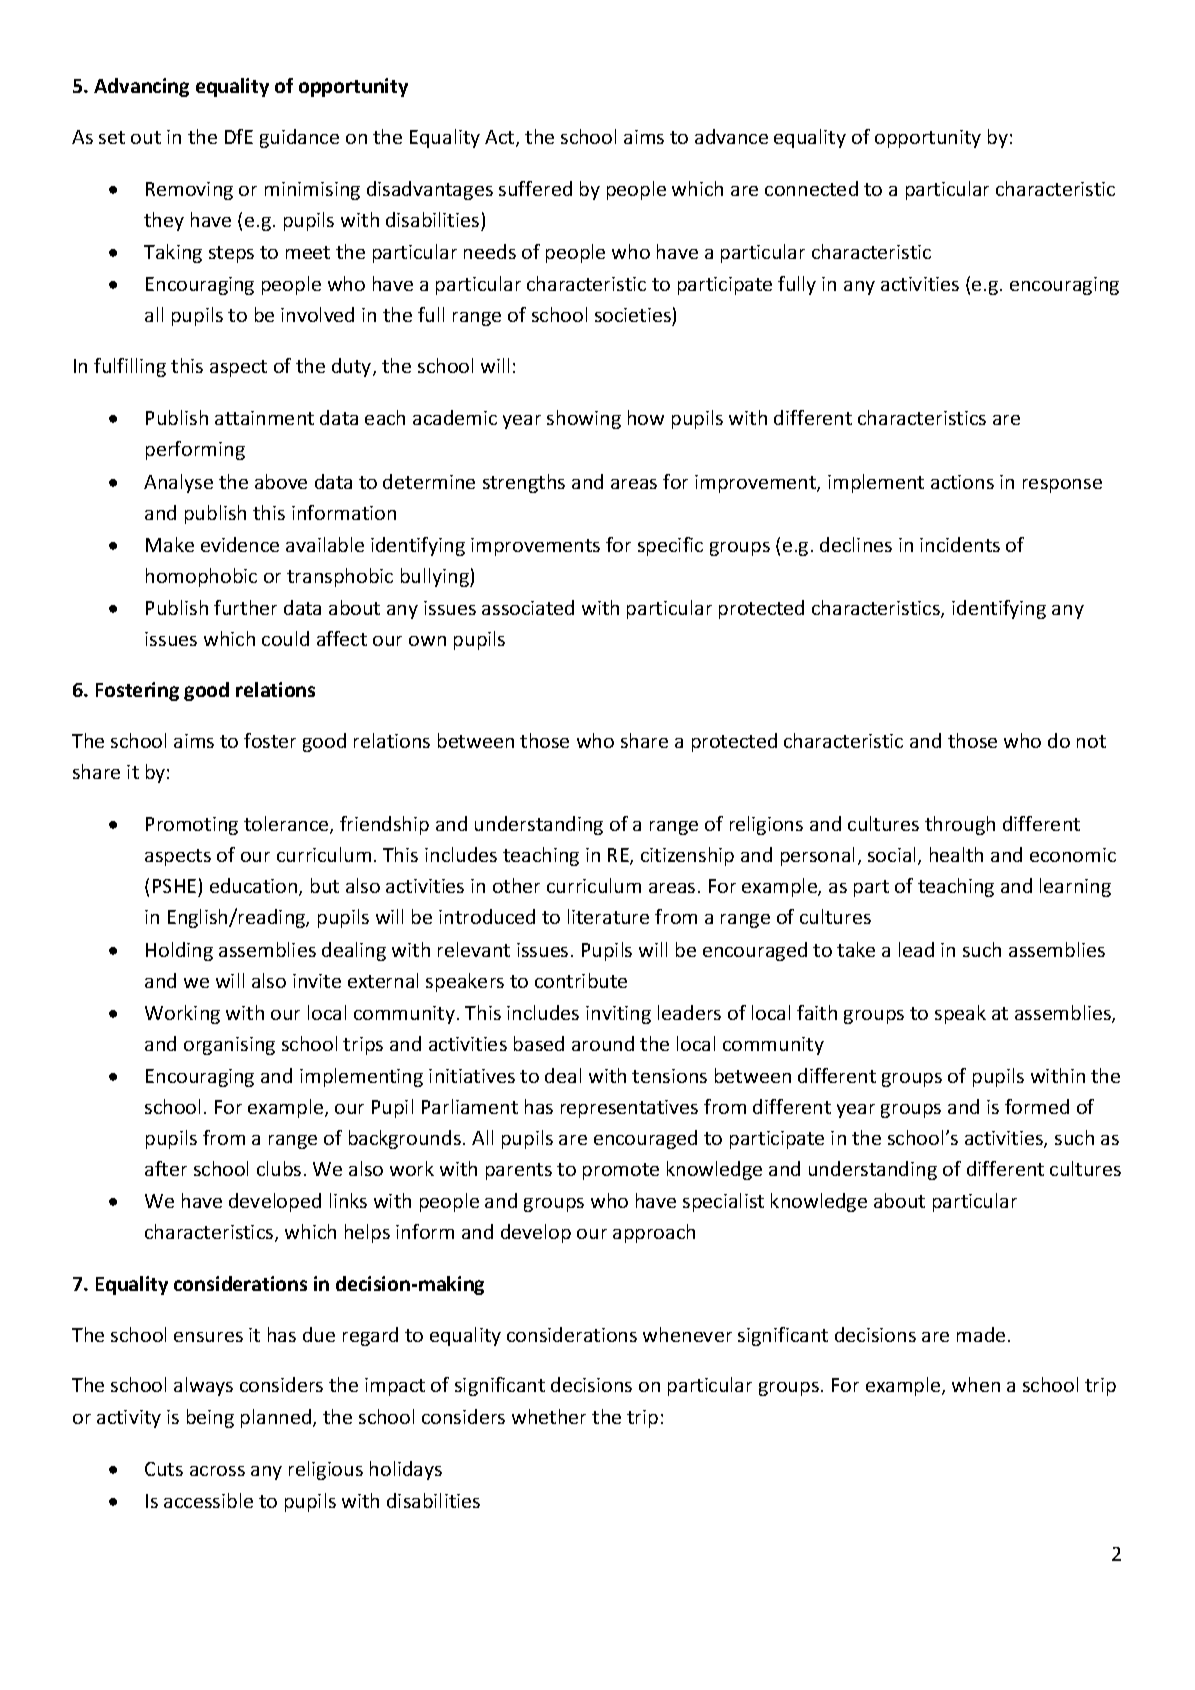 This screenshot has width=1195, height=1690. I want to click on actions, so click(962, 482).
